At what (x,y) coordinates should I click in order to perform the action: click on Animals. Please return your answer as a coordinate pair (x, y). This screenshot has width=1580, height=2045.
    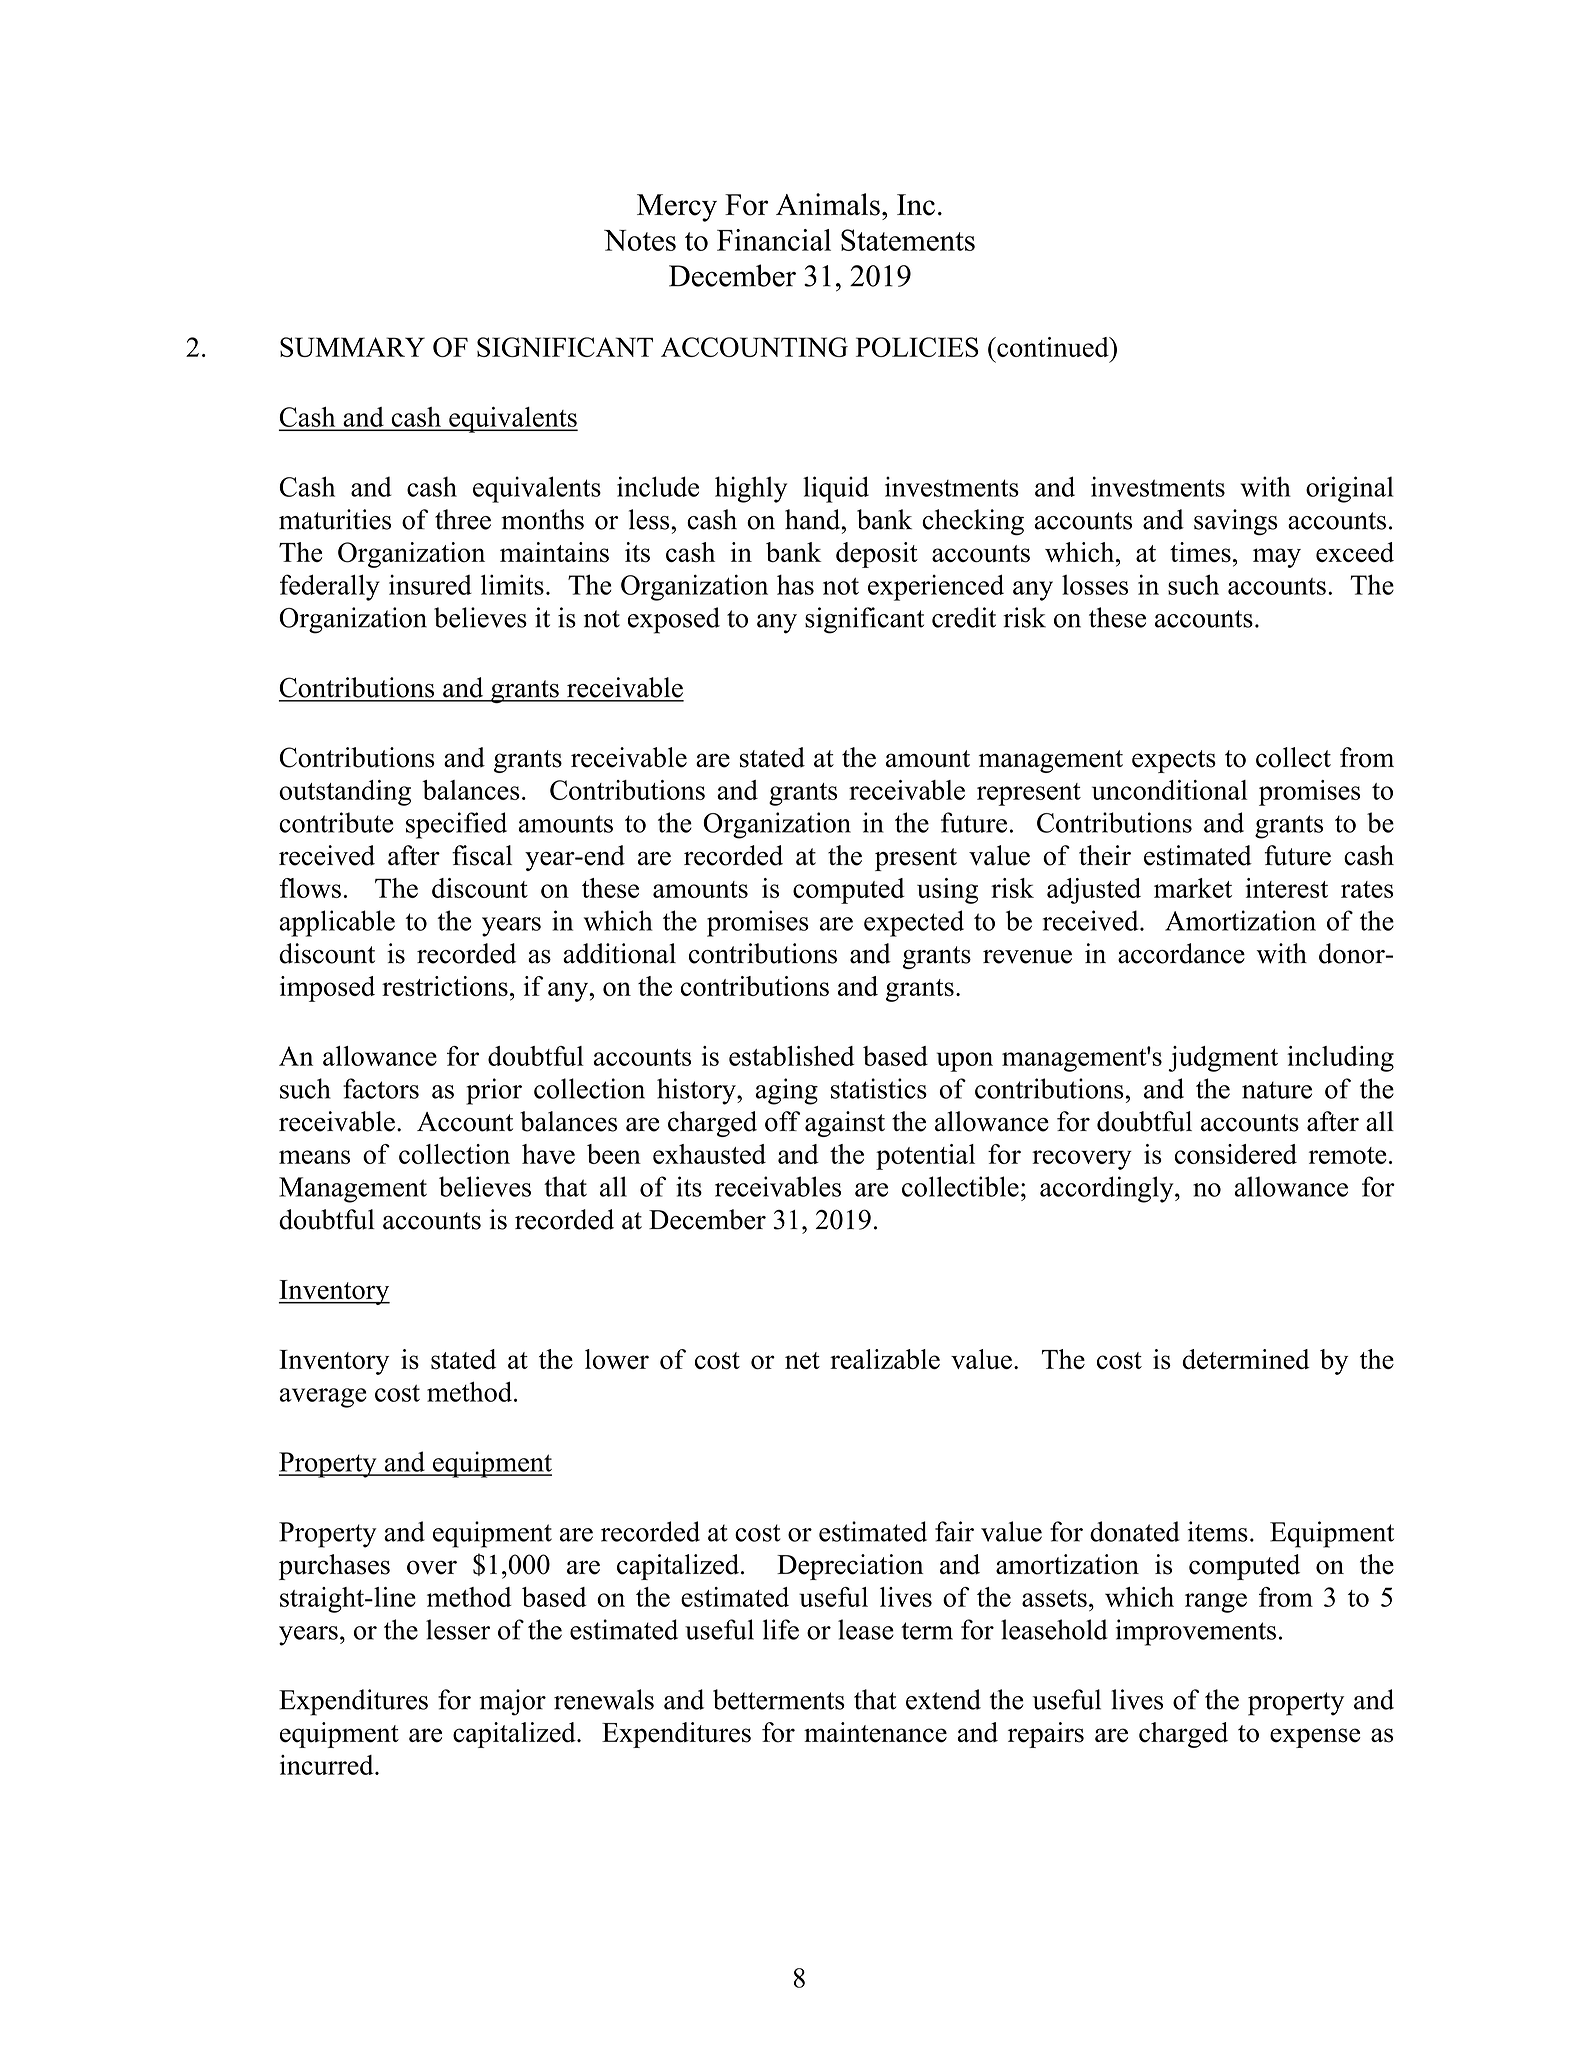
    Looking at the image, I should click on (828, 204).
